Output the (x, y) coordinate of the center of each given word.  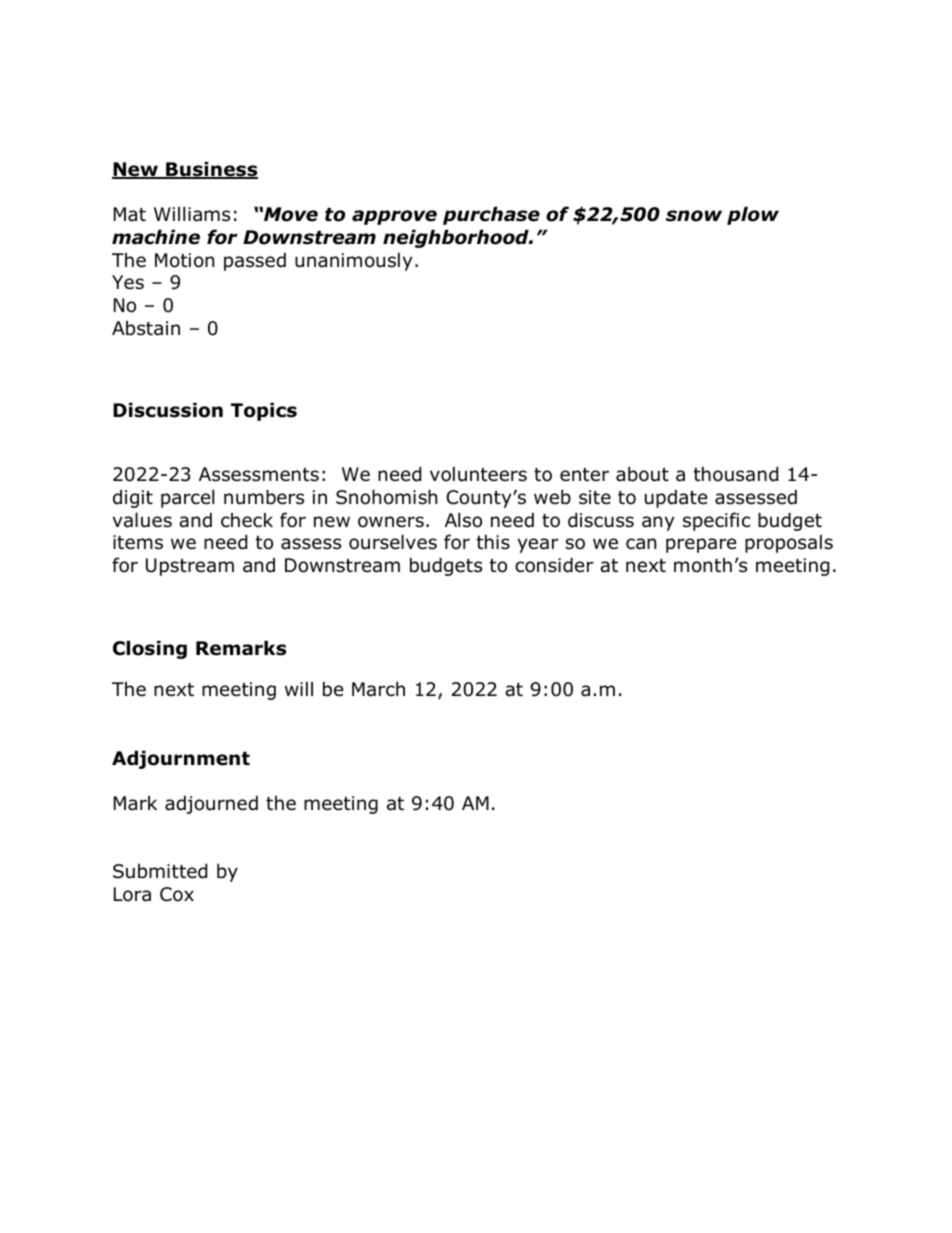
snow (694, 216)
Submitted (160, 871)
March (378, 689)
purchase (491, 215)
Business (211, 170)
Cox (177, 894)
